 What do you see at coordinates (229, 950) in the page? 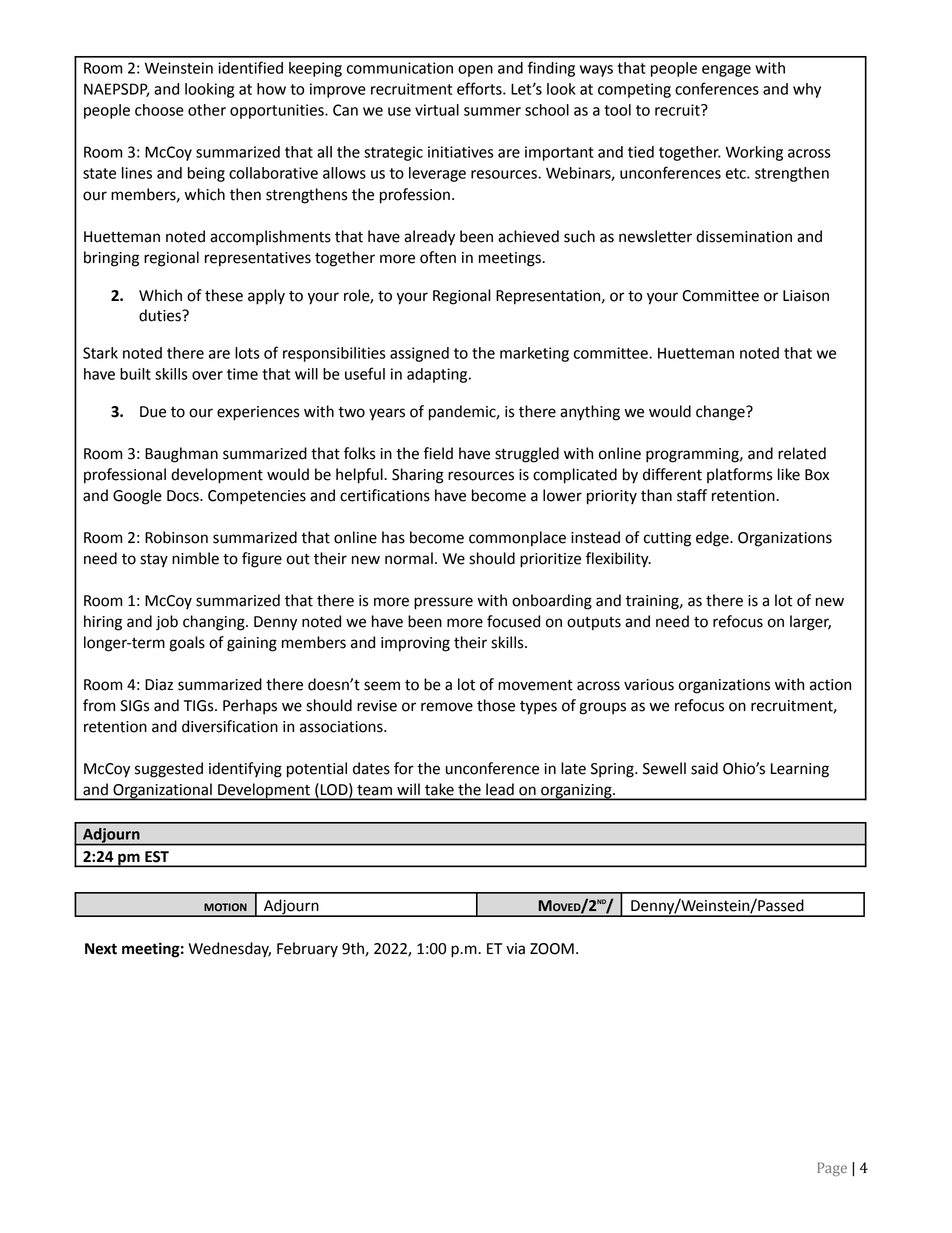
I see `Wednesday` at bounding box center [229, 950].
